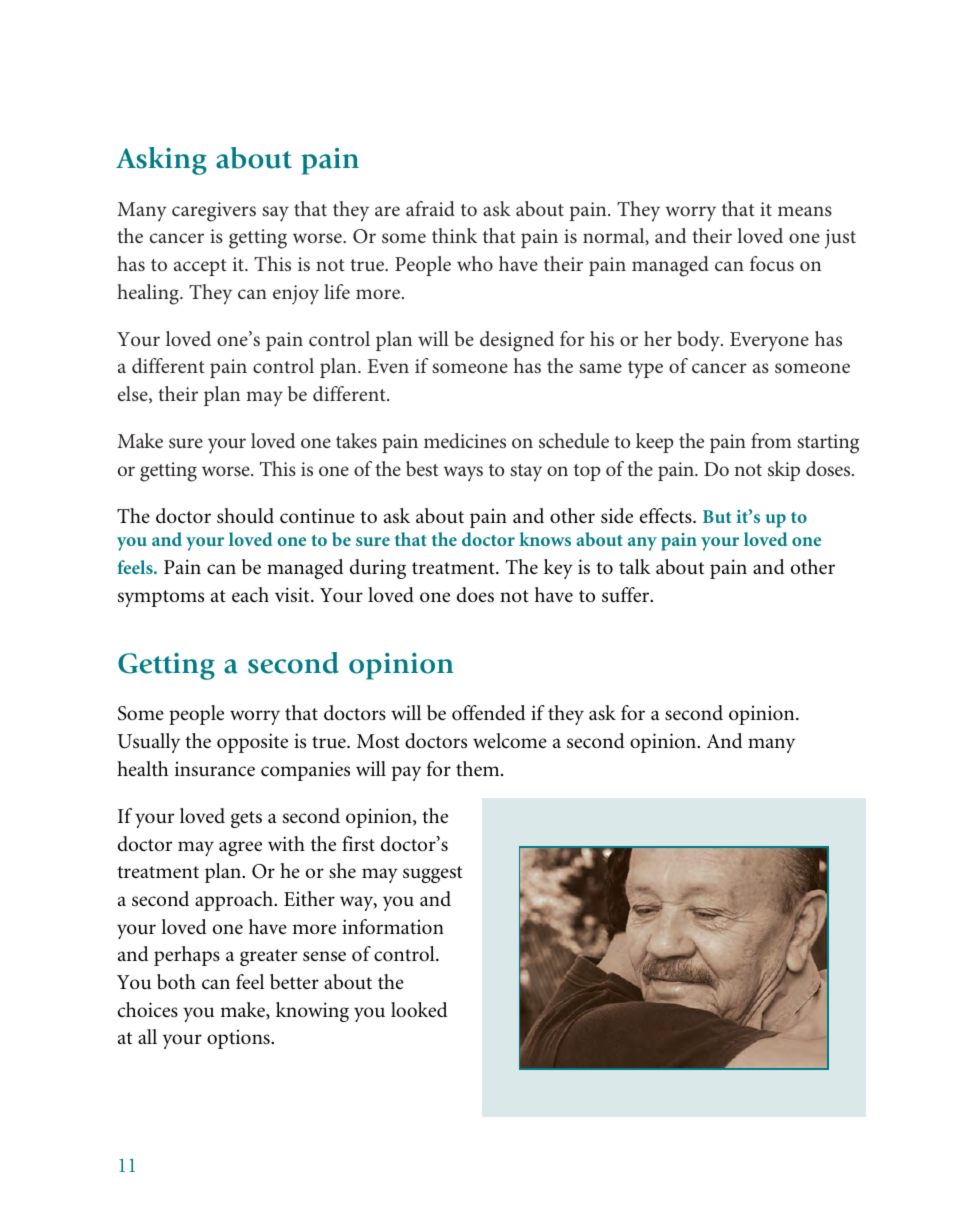 The image size is (980, 1215). What do you see at coordinates (214, 212) in the document?
I see `caregivers` at bounding box center [214, 212].
